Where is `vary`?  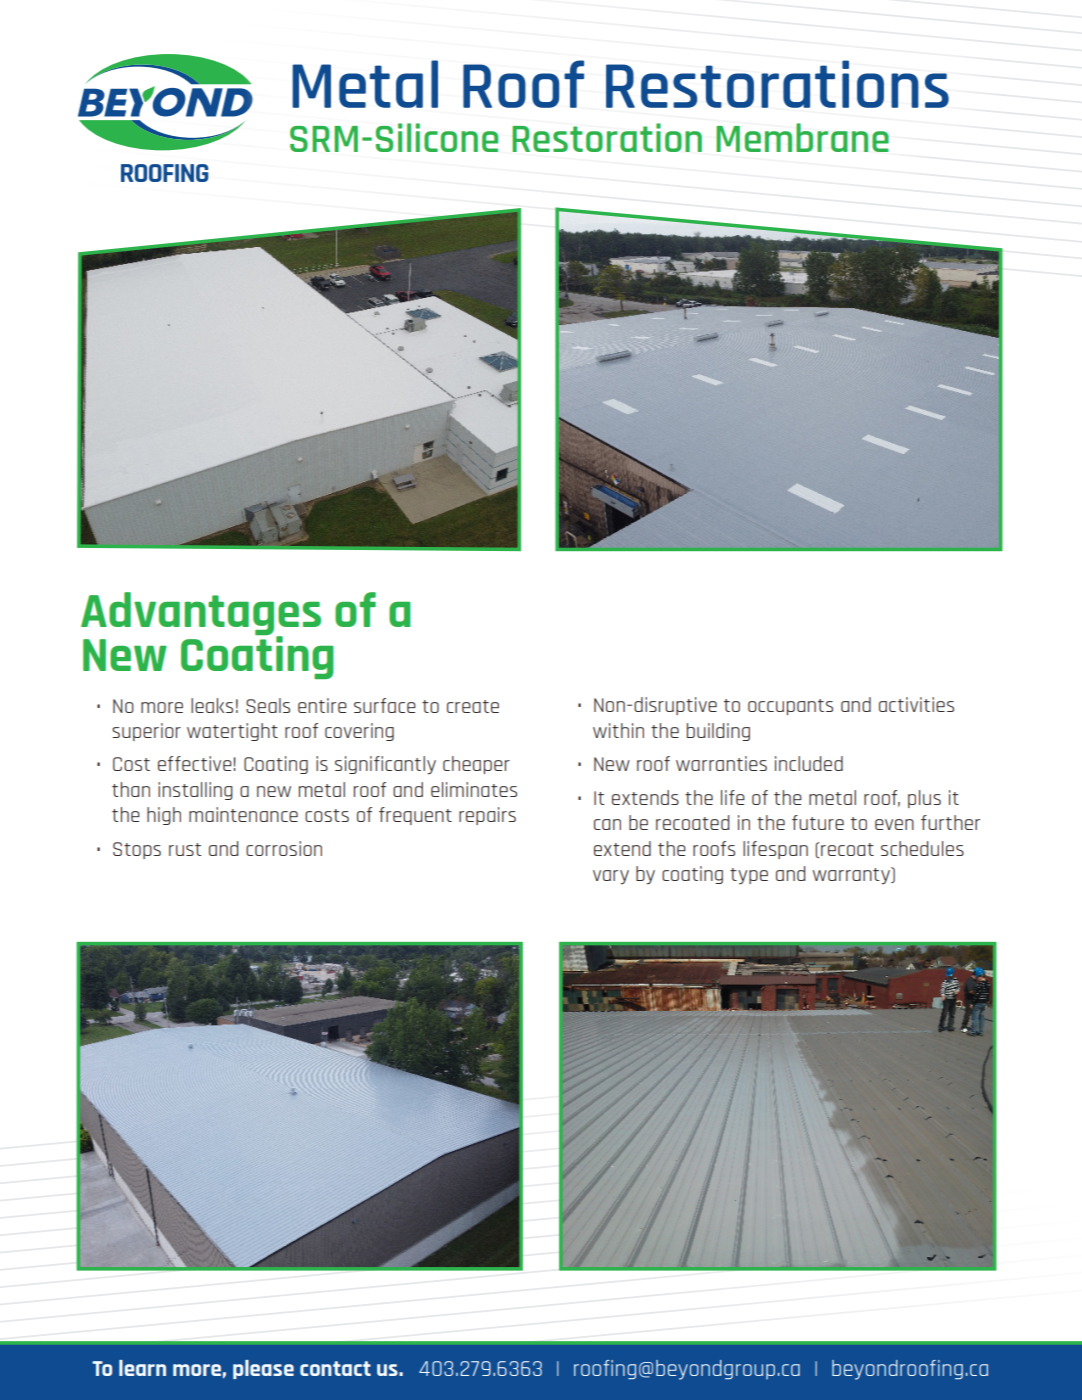
vary is located at coordinates (611, 877).
